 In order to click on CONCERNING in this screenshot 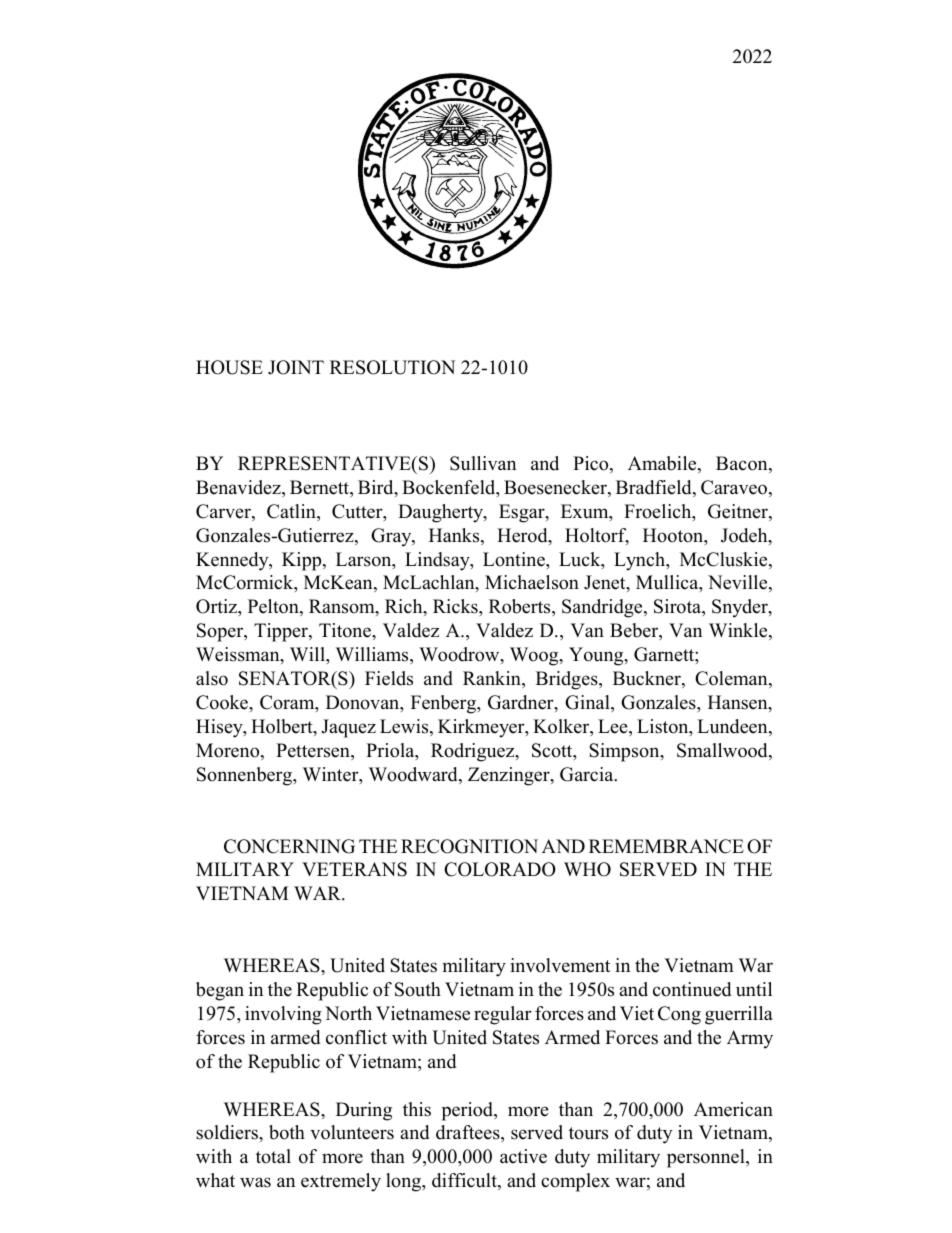, I will do `click(289, 846)`.
